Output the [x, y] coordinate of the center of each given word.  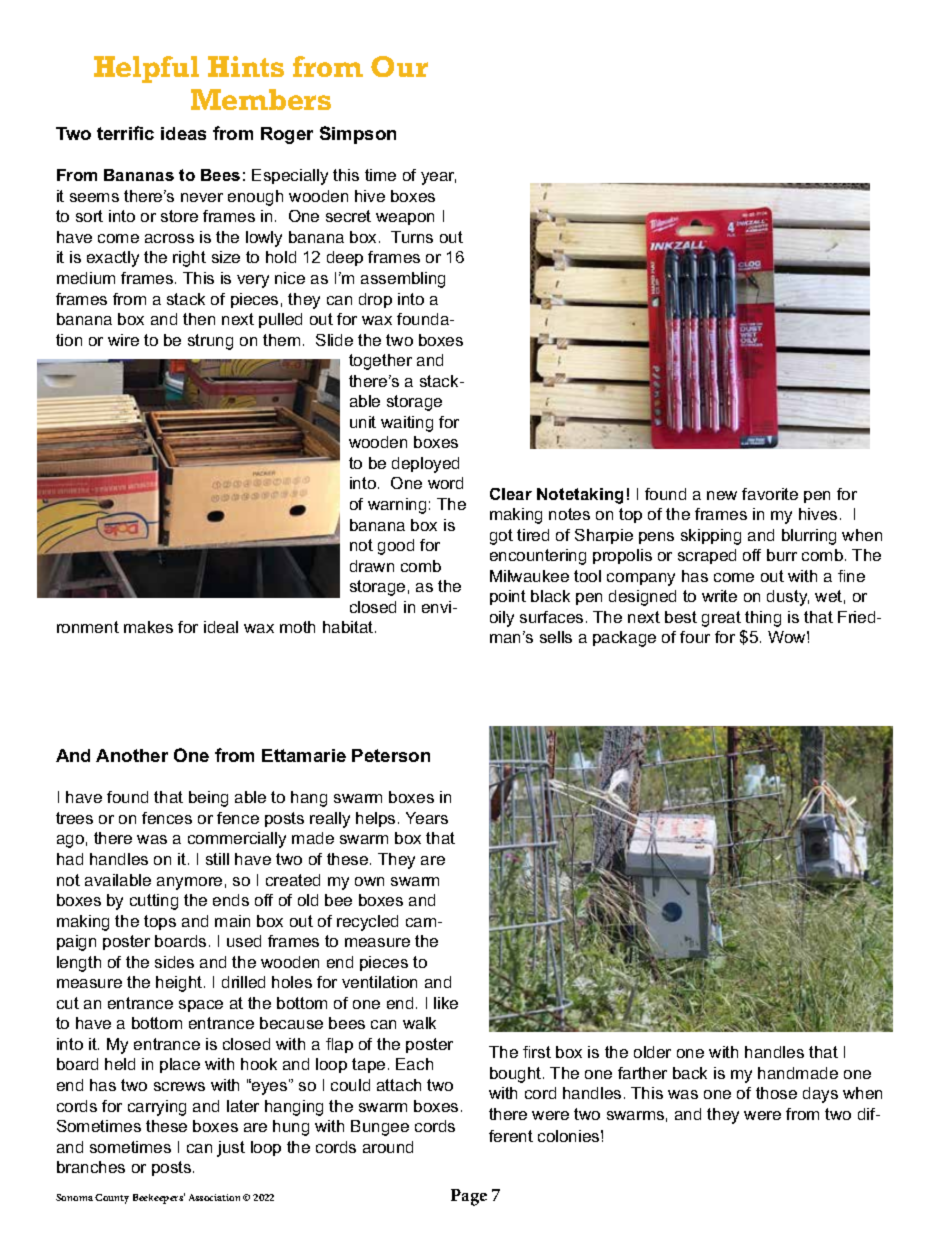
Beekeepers [159, 1198]
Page [469, 1197]
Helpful [146, 69]
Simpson [358, 135]
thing [763, 619]
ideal [221, 627]
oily [502, 619]
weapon [405, 219]
